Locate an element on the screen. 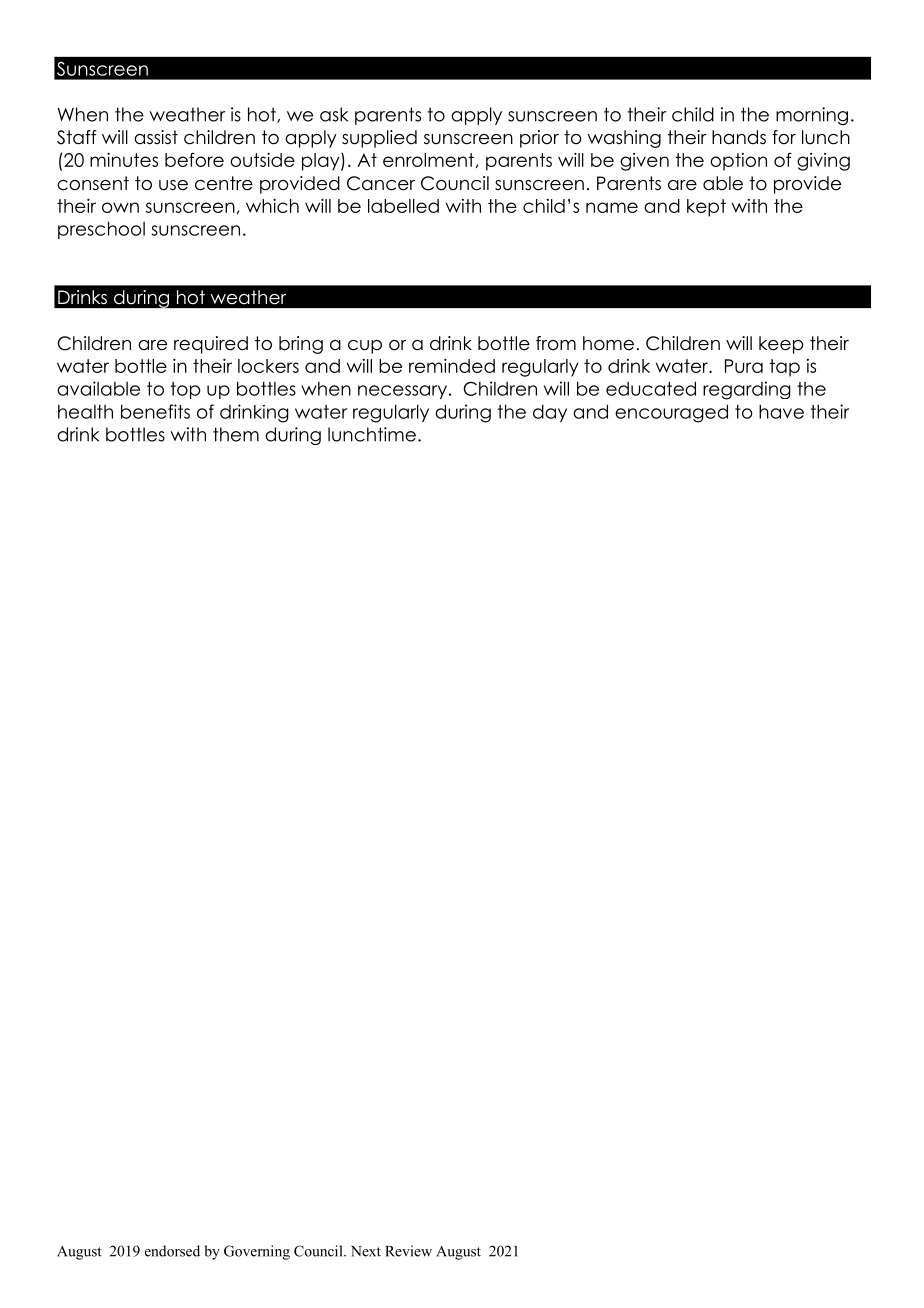 The width and height of the screenshot is (924, 1308). have is located at coordinates (781, 411).
